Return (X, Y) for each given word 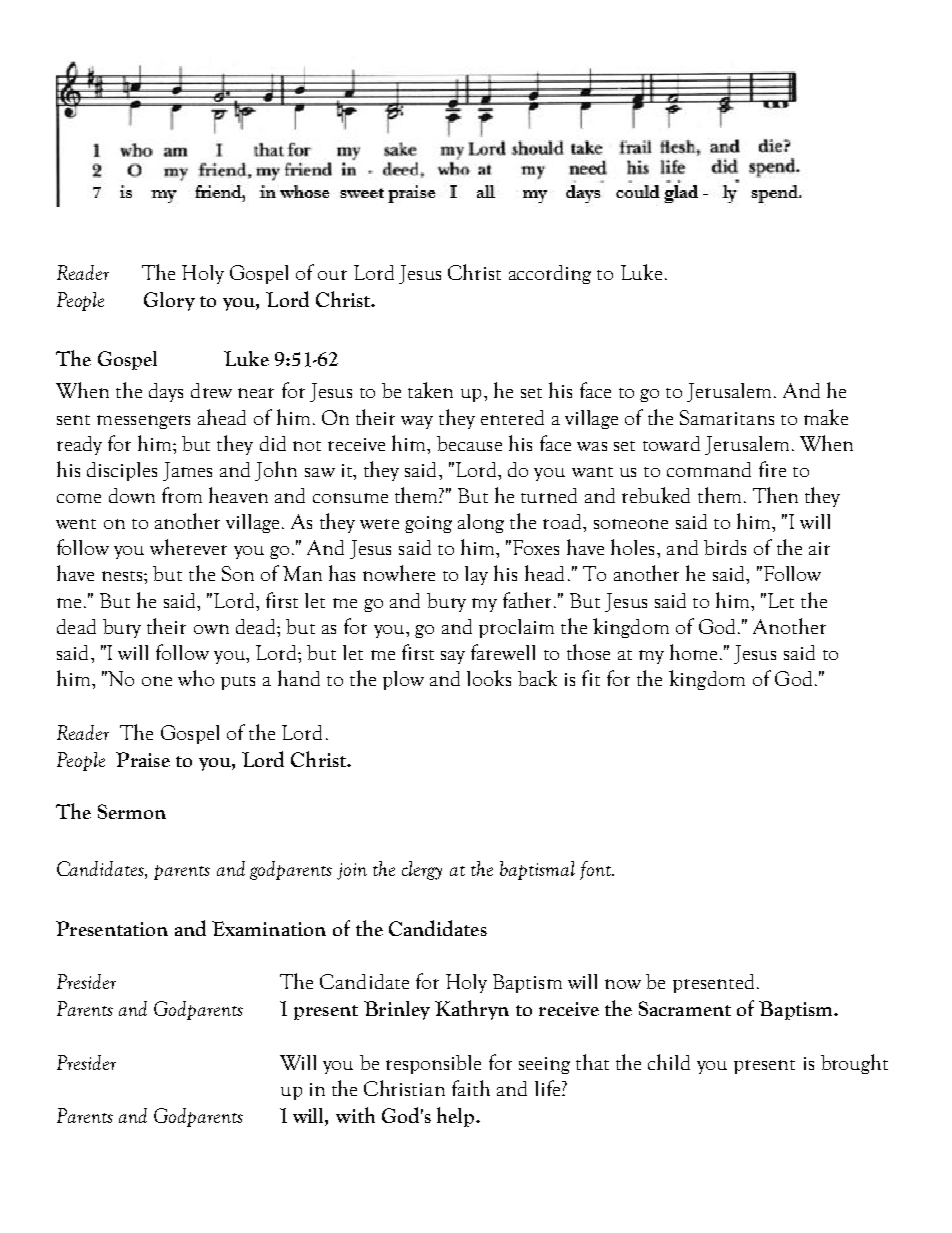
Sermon (132, 811)
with (355, 1115)
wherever (188, 547)
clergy (422, 870)
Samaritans (727, 417)
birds (725, 547)
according (550, 274)
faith (471, 1088)
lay (476, 575)
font (597, 870)
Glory (169, 301)
